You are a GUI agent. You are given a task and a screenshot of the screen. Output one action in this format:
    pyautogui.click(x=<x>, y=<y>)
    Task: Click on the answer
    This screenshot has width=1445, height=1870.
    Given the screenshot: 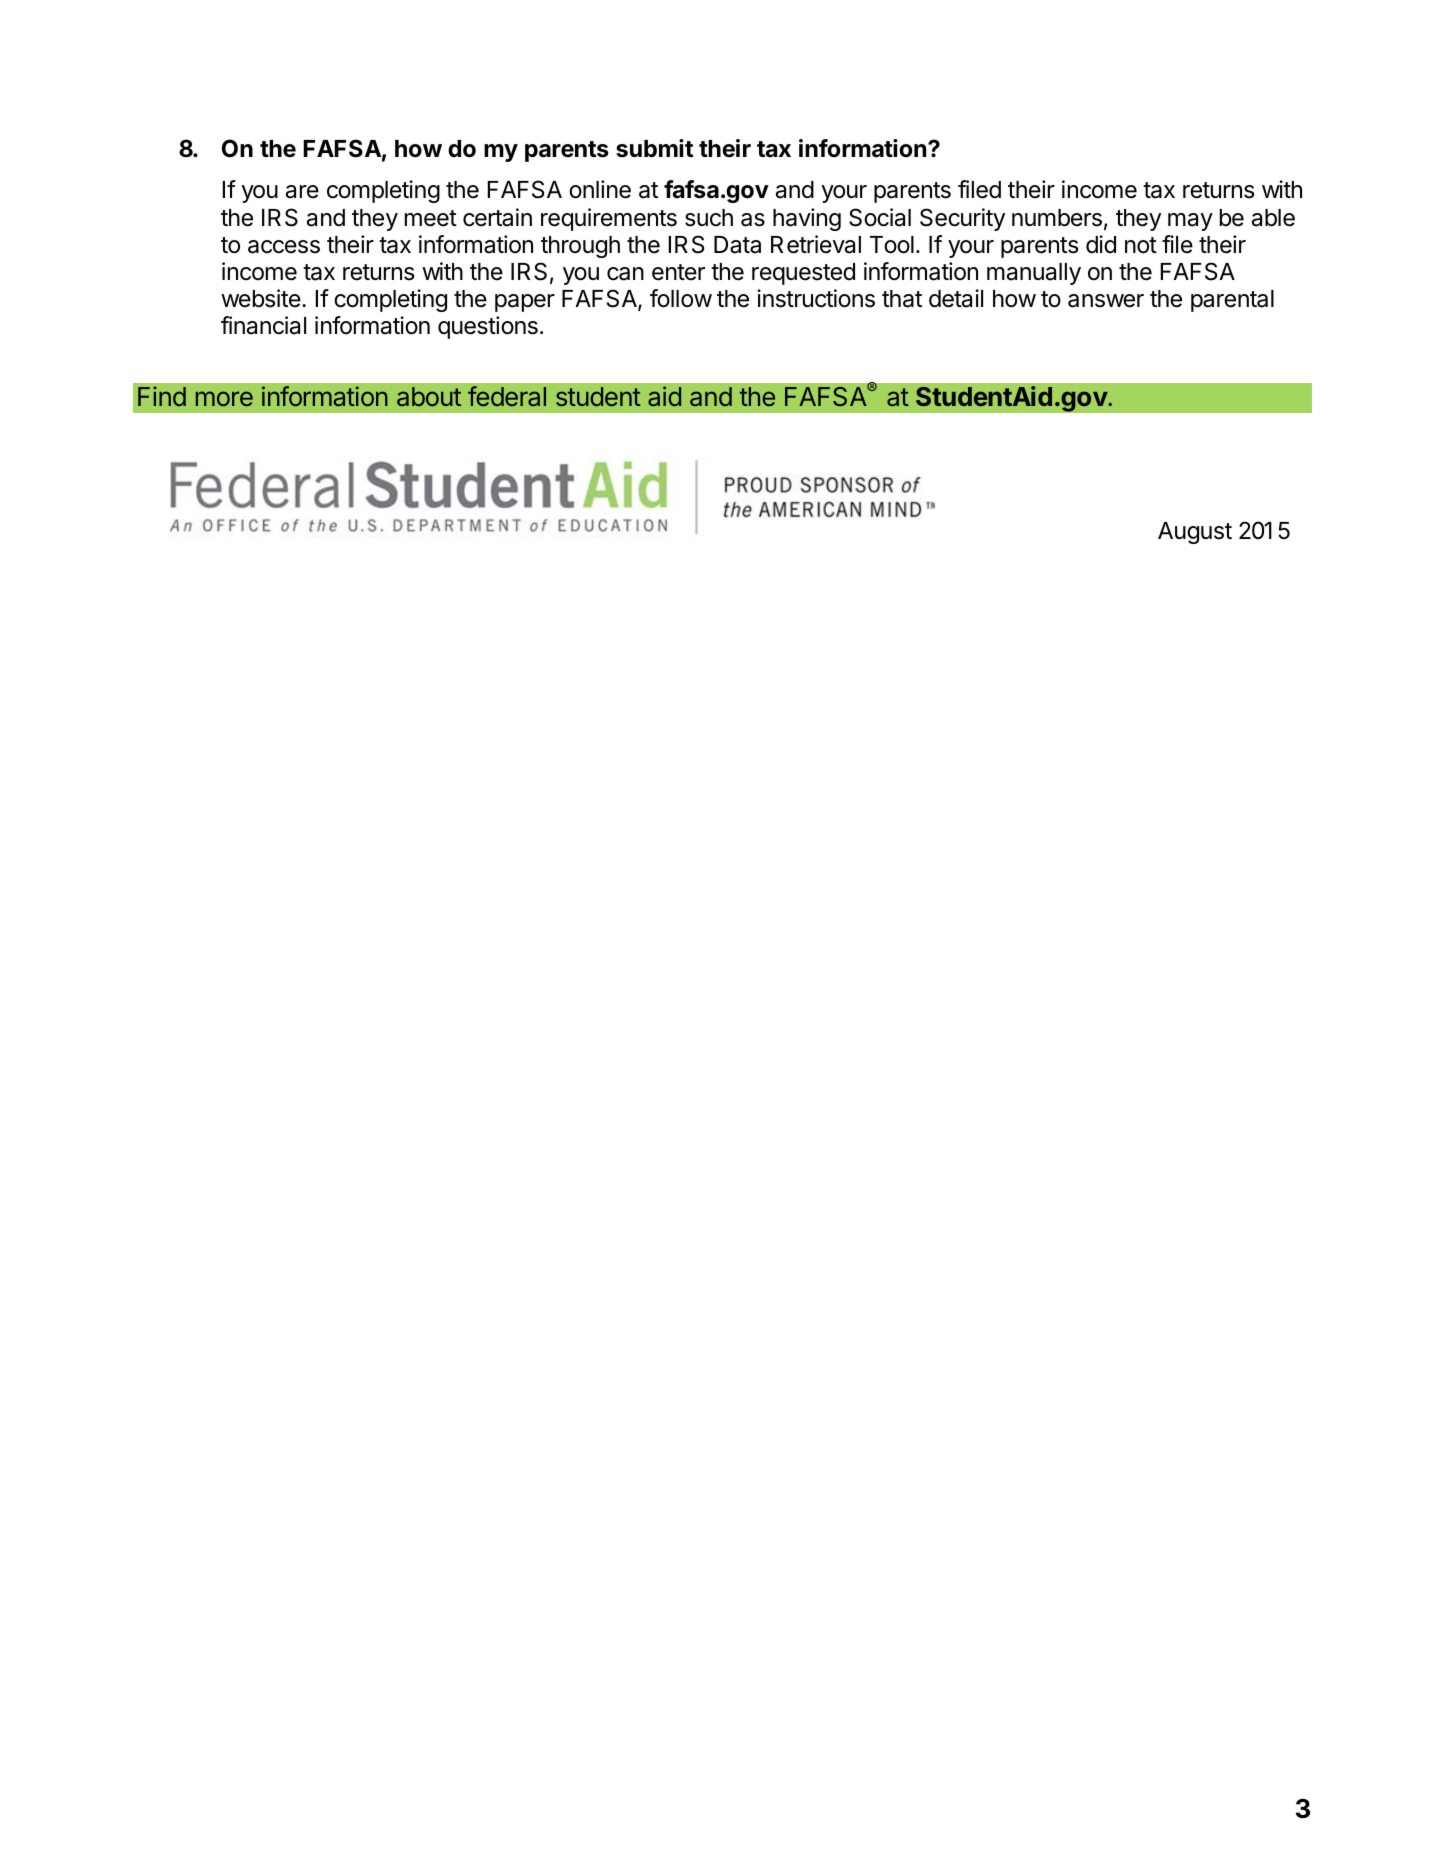 What is the action you would take?
    pyautogui.click(x=1106, y=301)
